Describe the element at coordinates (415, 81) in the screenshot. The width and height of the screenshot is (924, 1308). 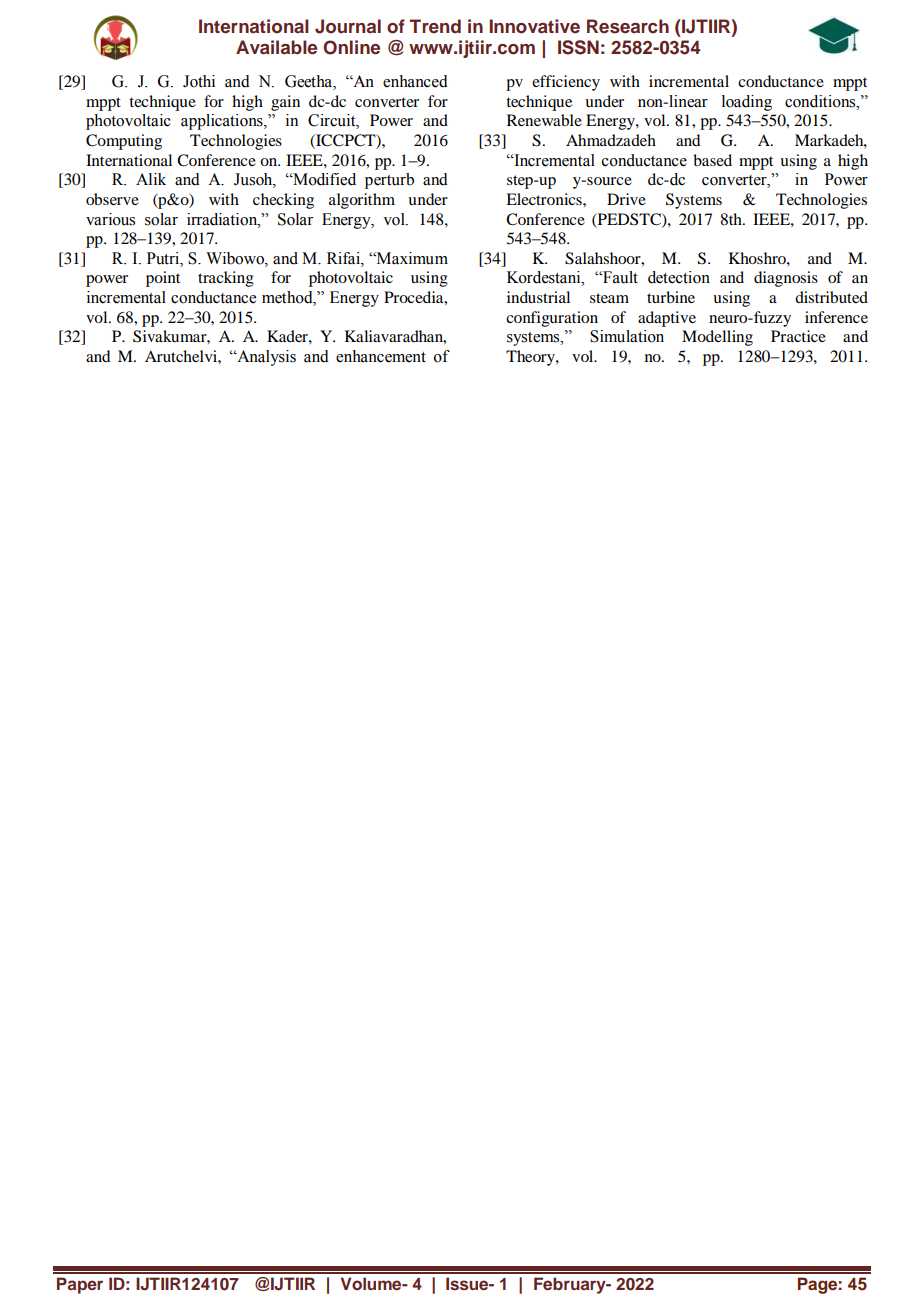
I see `enhanced` at that location.
